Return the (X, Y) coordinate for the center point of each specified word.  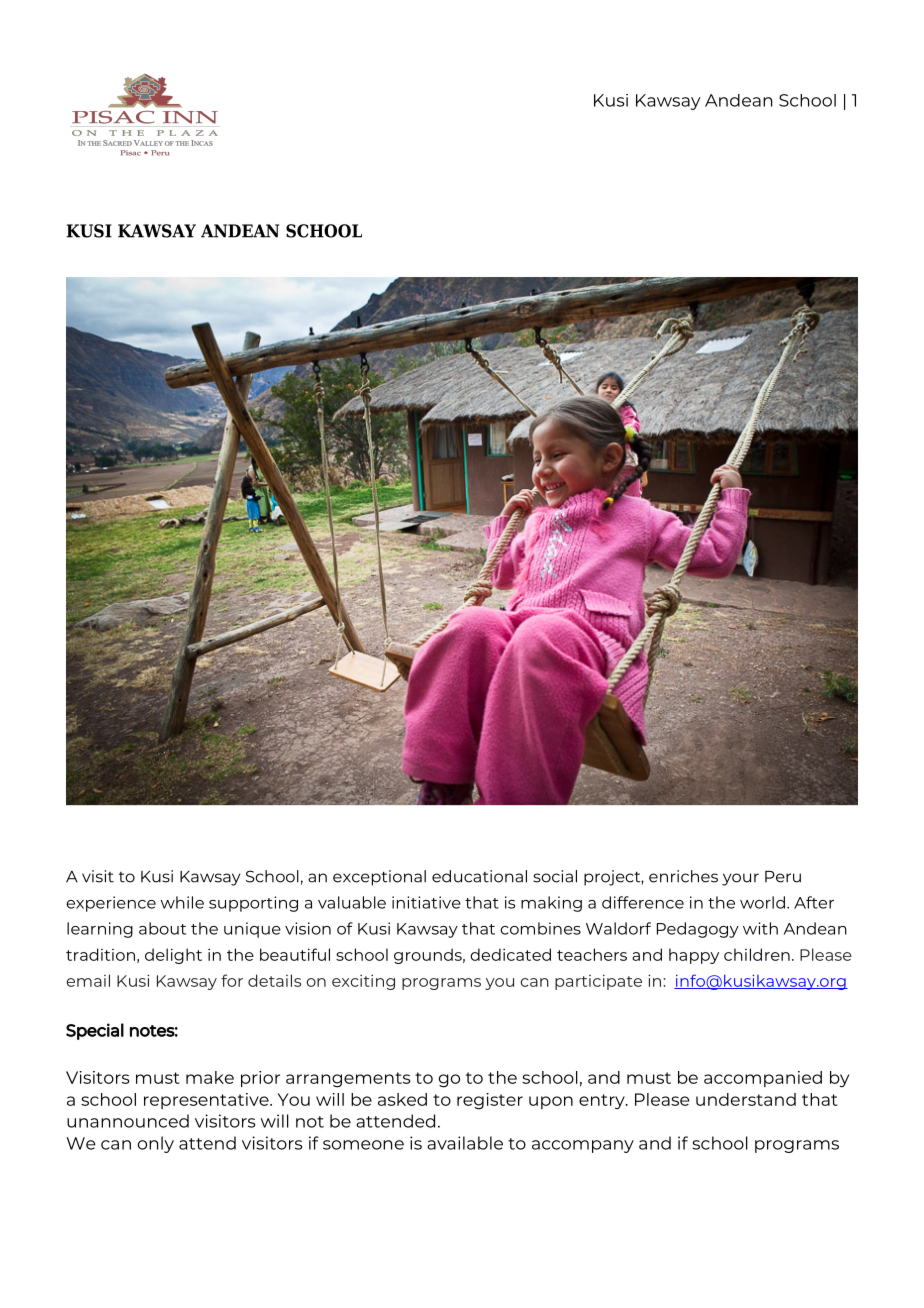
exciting (363, 982)
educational (479, 876)
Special (95, 1031)
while (182, 902)
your (740, 879)
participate (598, 982)
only (156, 1144)
